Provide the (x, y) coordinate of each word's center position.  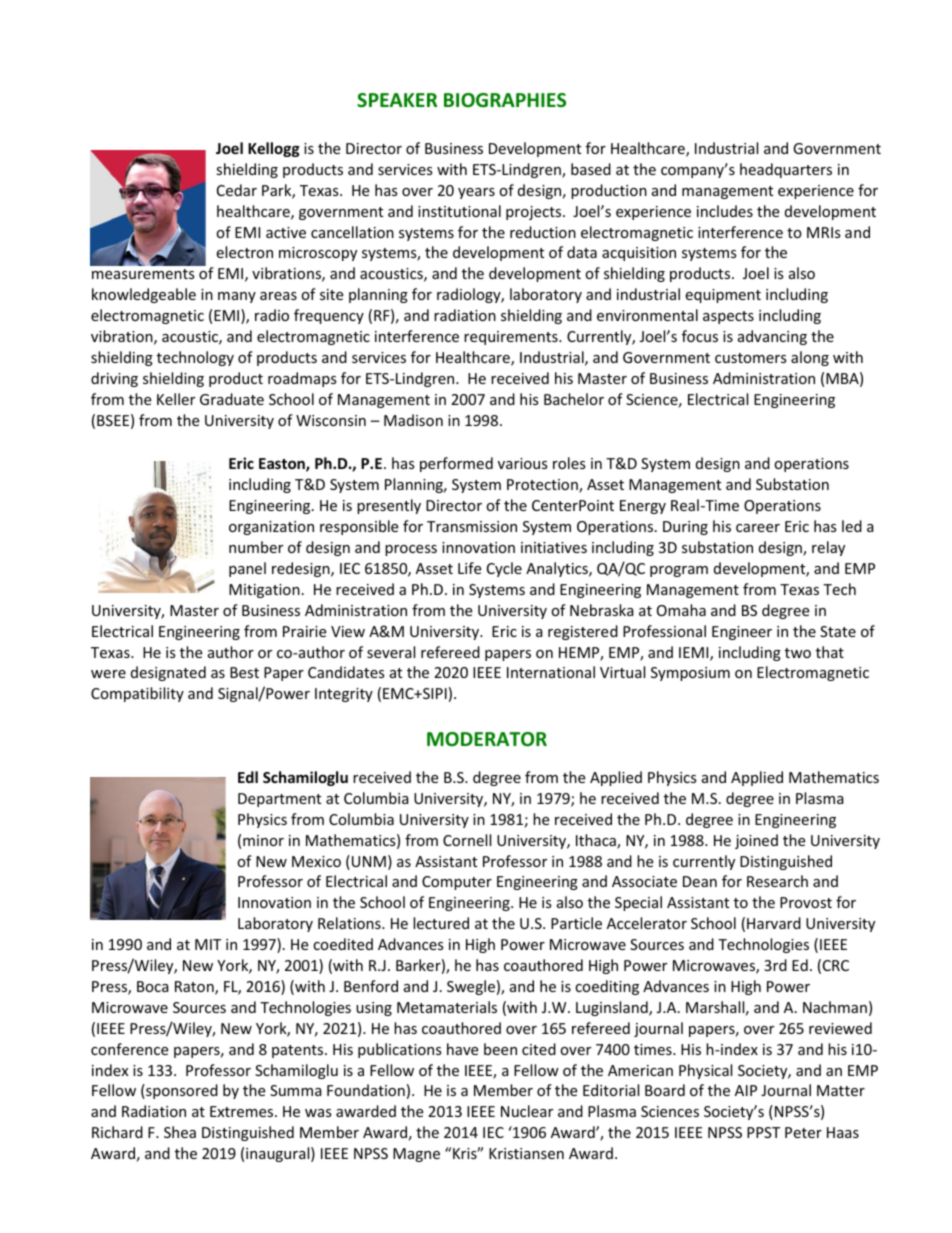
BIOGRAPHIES (505, 100)
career (758, 528)
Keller (176, 399)
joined (756, 841)
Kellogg (274, 149)
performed (456, 464)
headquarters (786, 170)
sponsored (181, 1091)
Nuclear (527, 1111)
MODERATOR (487, 739)
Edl (248, 777)
